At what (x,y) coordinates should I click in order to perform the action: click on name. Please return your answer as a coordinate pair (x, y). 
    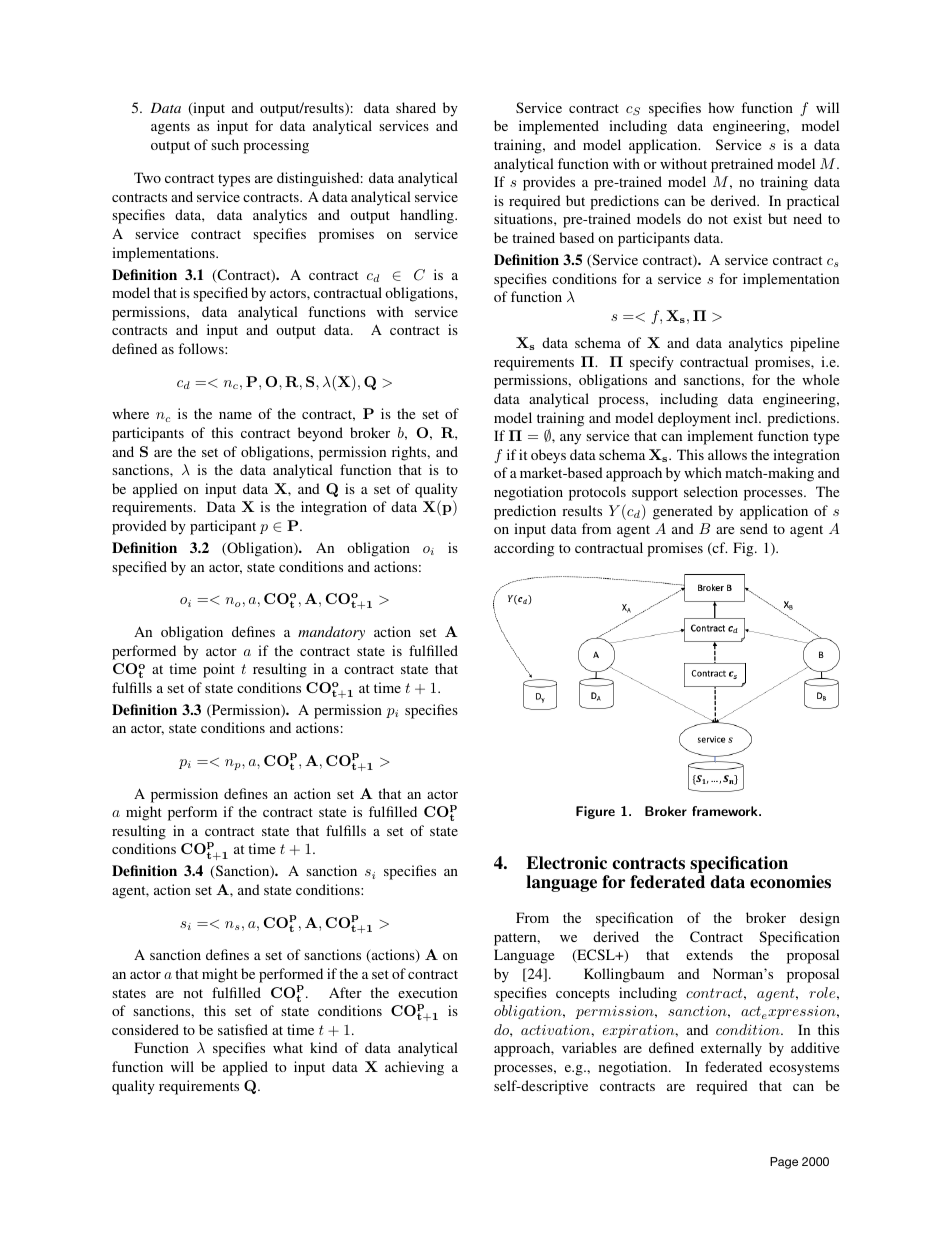
    Looking at the image, I should click on (235, 415).
